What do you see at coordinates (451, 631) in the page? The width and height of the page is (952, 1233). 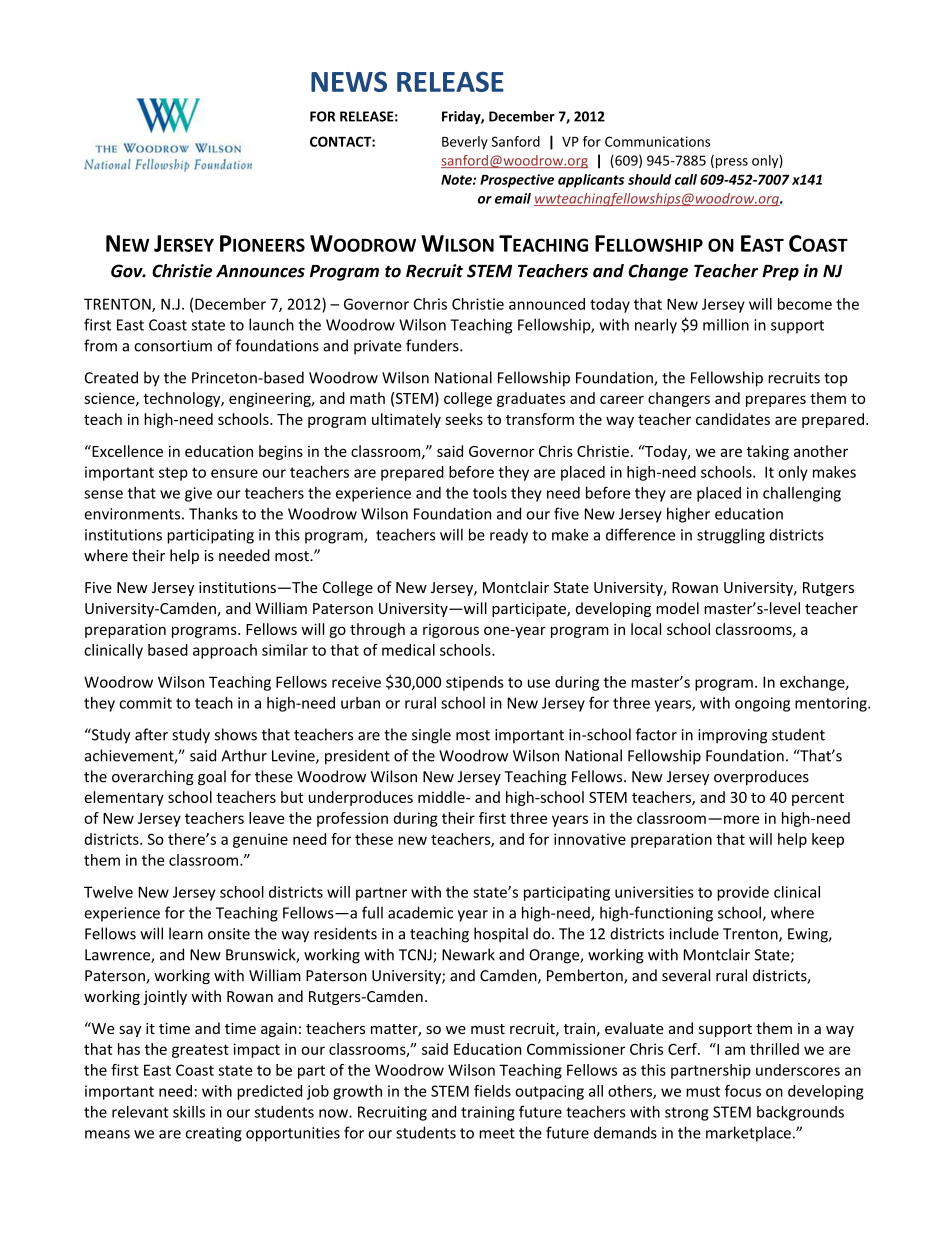 I see `rigorous` at bounding box center [451, 631].
